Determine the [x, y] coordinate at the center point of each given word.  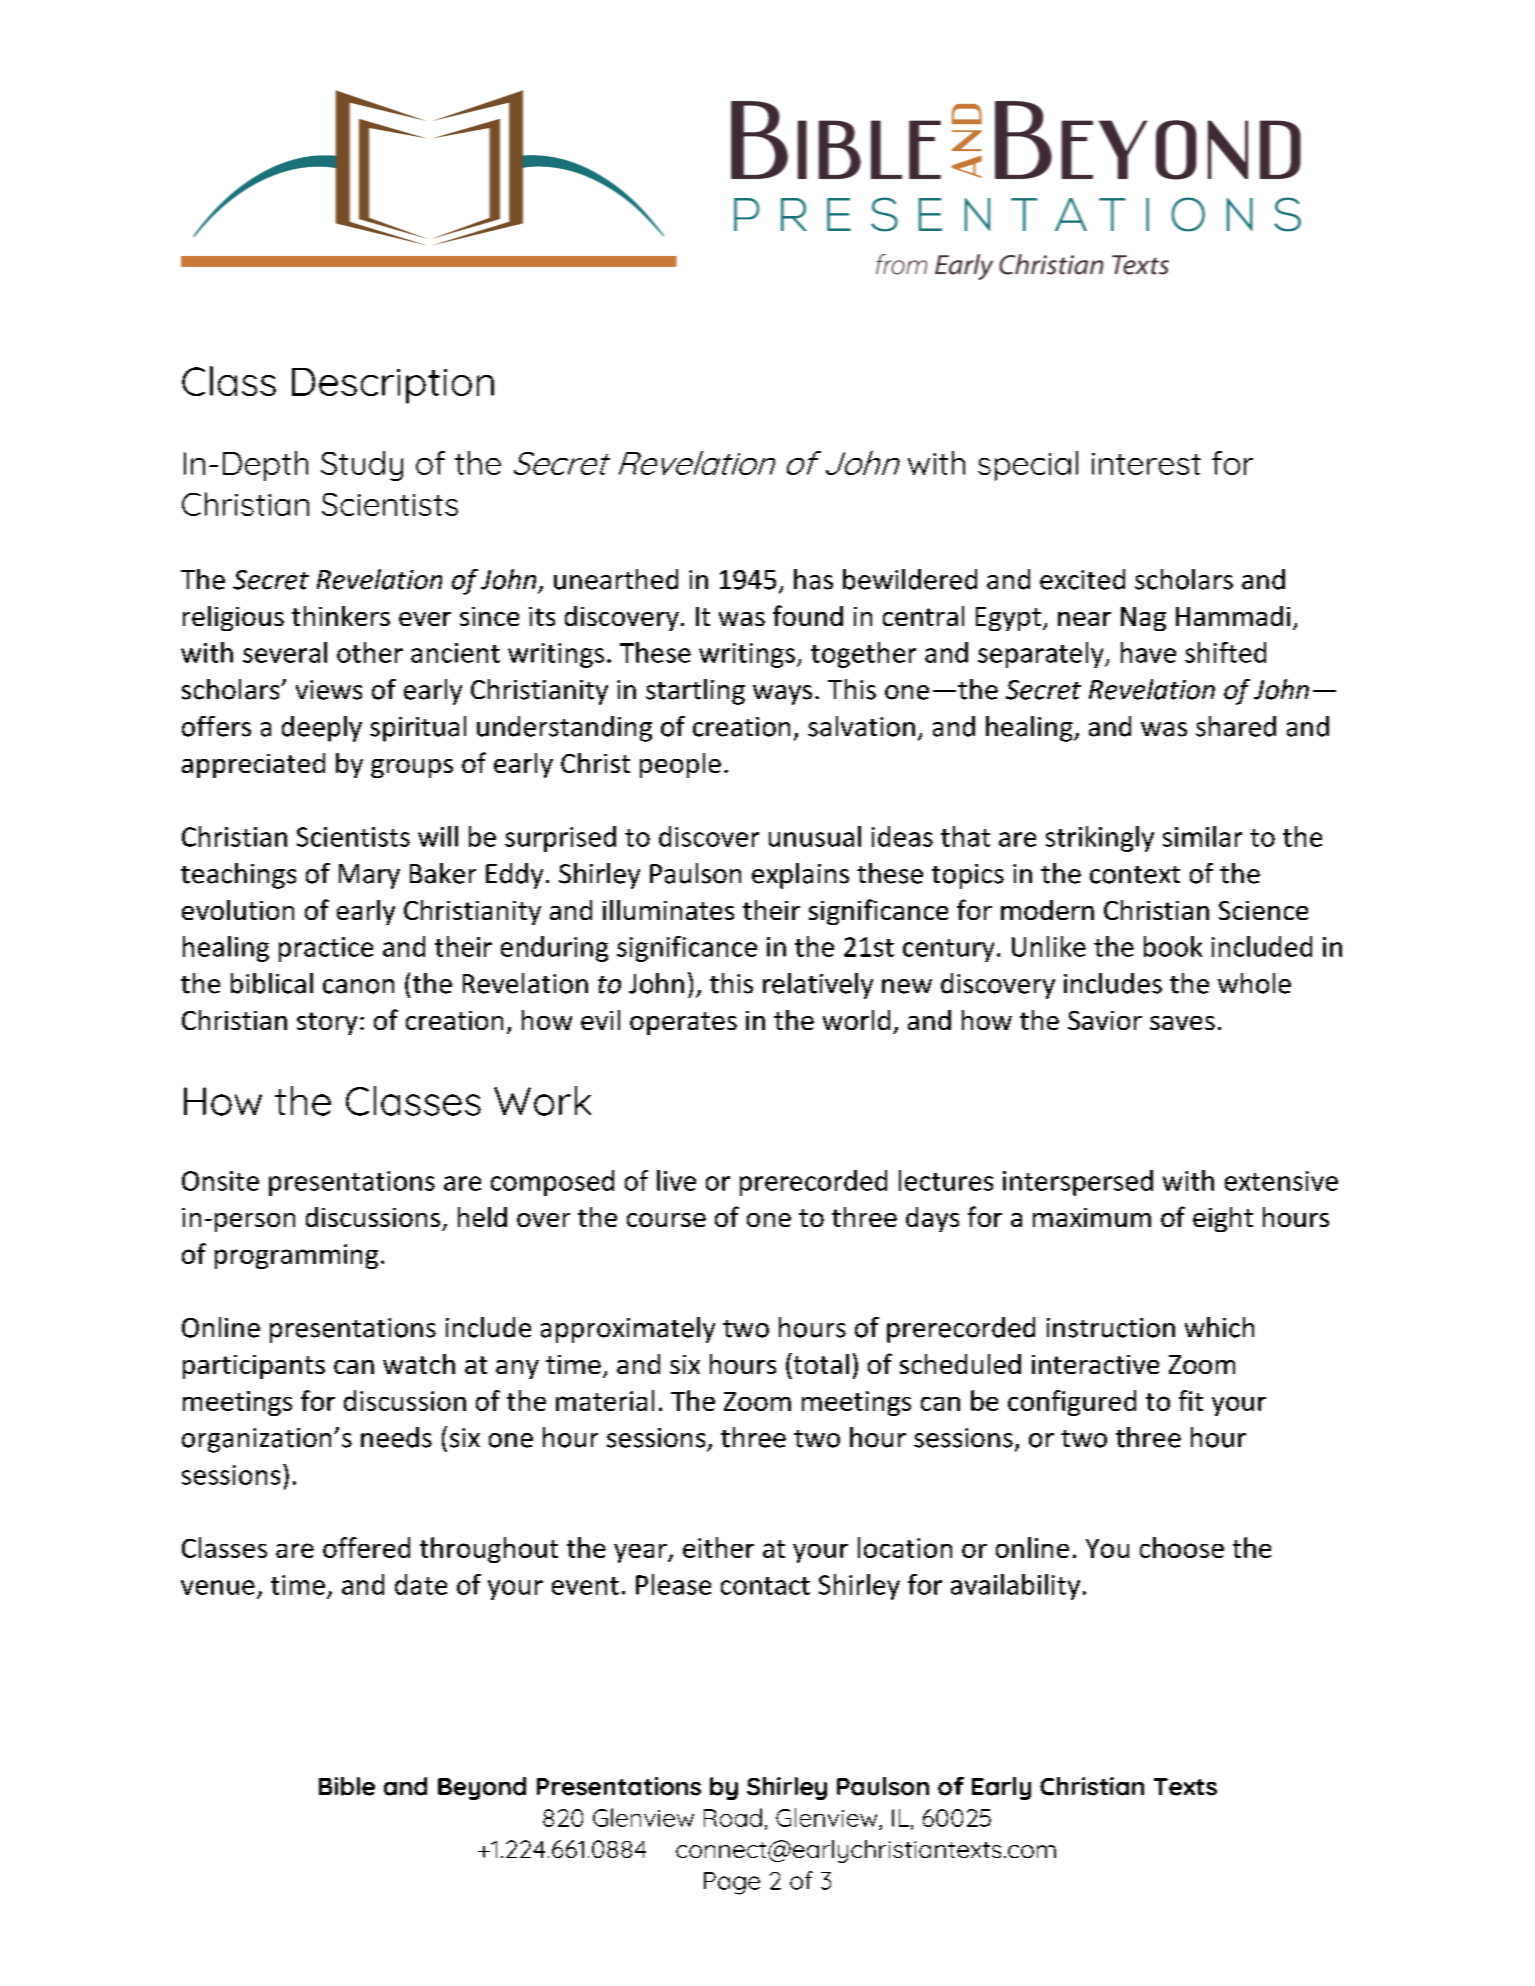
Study [362, 466]
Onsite [220, 1181]
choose [1182, 1547]
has [813, 579]
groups [412, 768]
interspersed [1078, 1183]
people [680, 765]
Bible [347, 1786]
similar [1202, 836]
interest [1146, 464]
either [718, 1547]
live [676, 1180]
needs [396, 1437]
